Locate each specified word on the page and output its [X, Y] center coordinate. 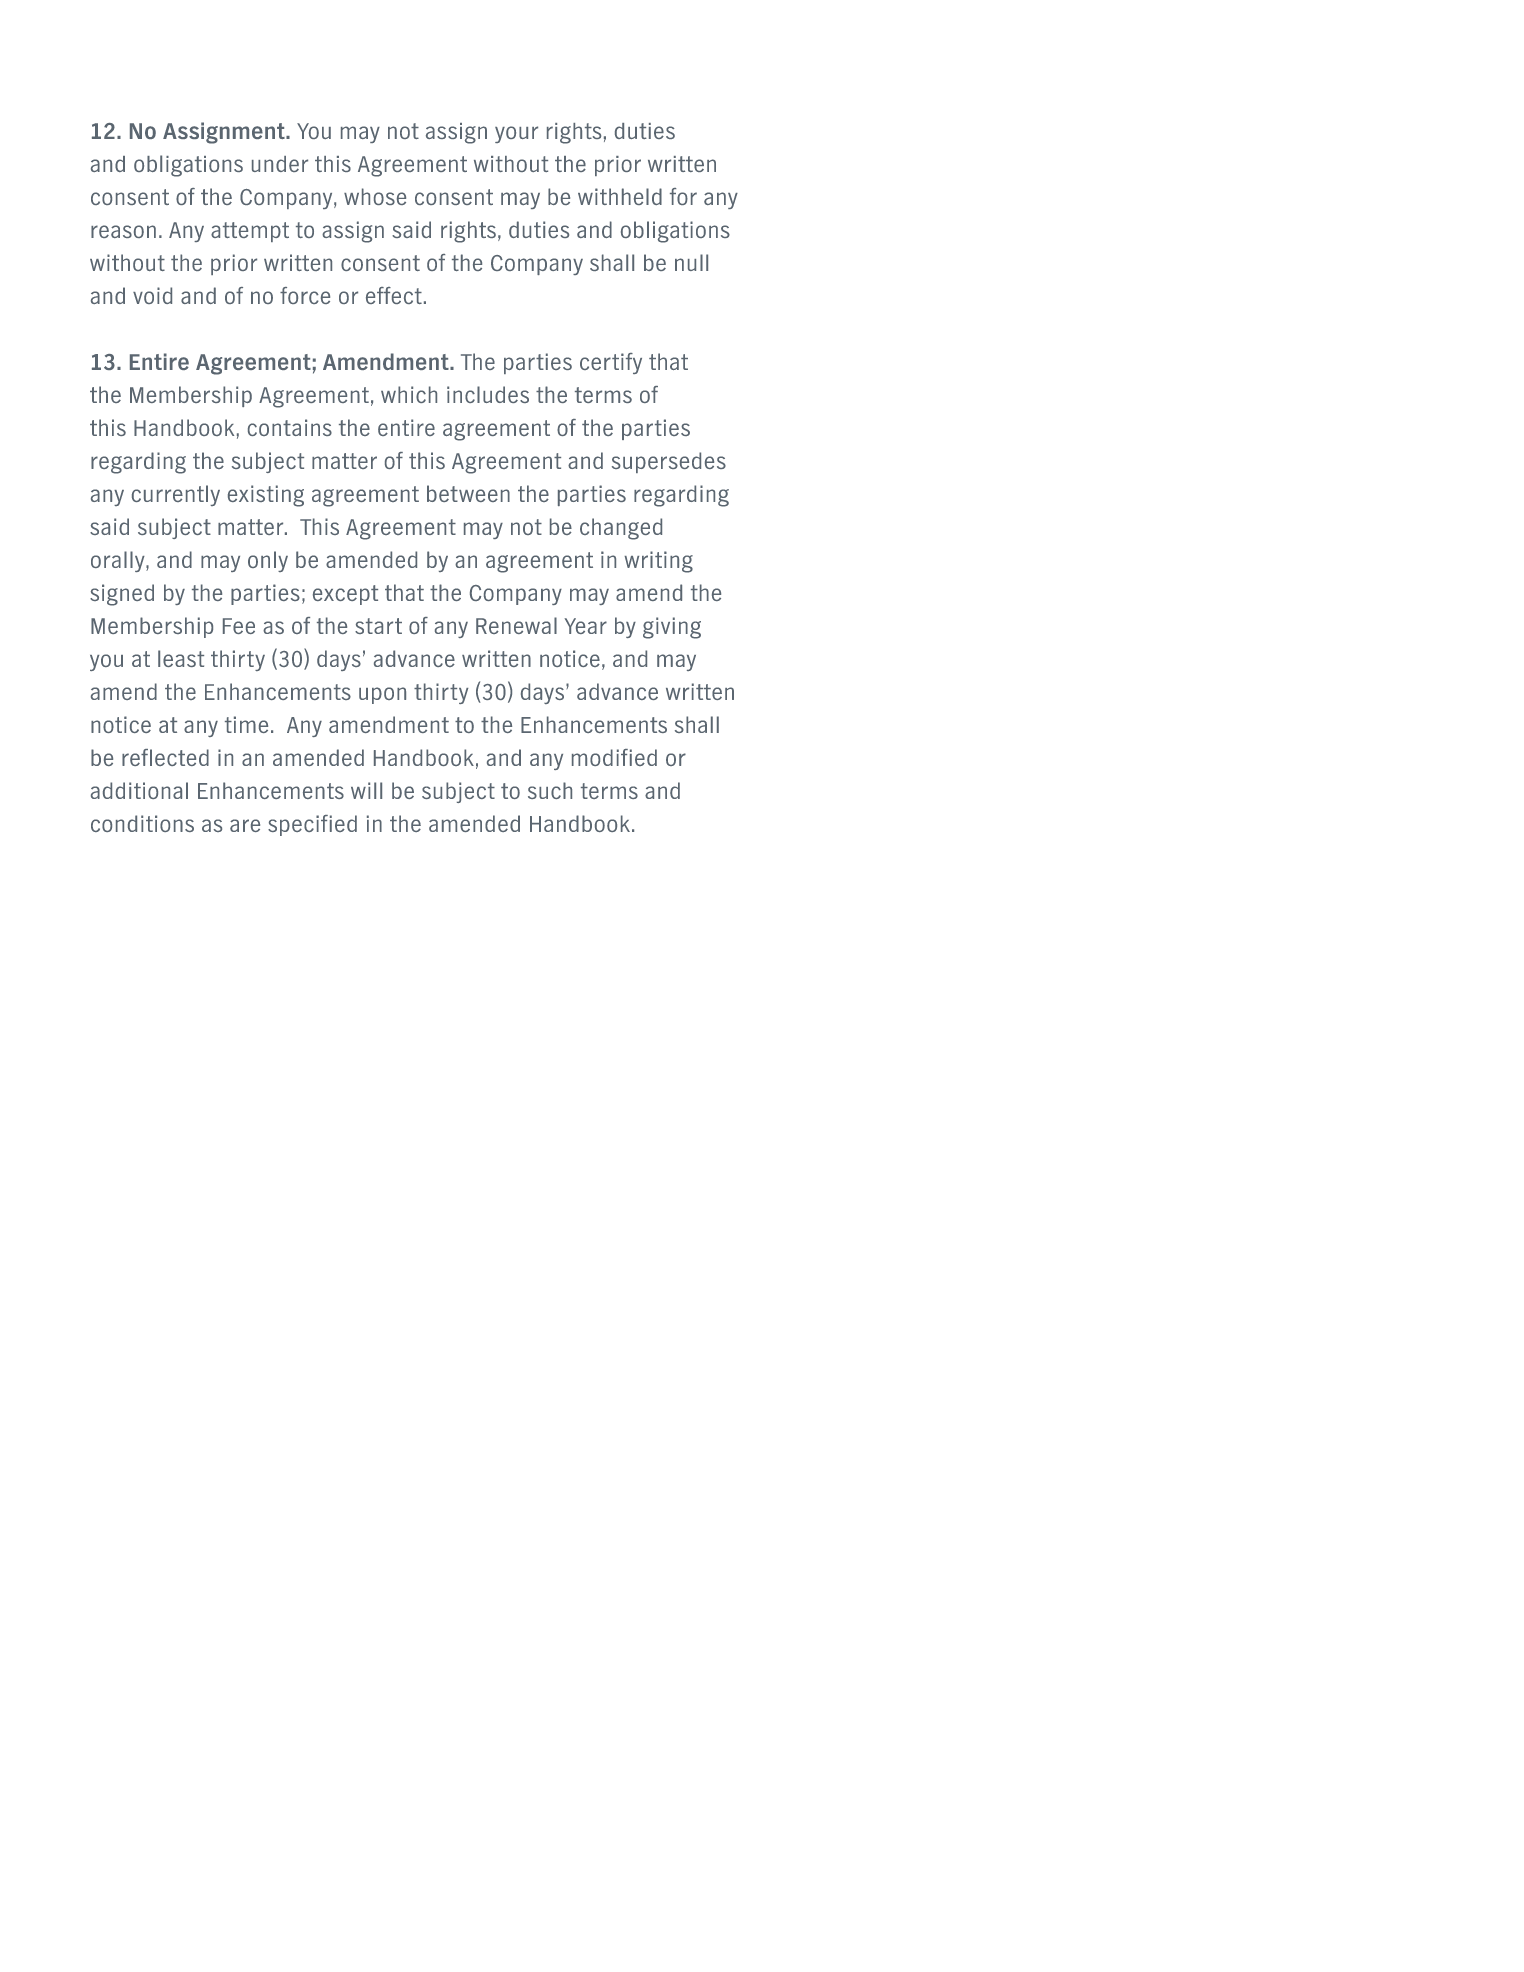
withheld [620, 196]
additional [139, 790]
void [152, 295]
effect [394, 295]
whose [375, 196]
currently [176, 495]
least [181, 658]
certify [611, 363]
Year [586, 626]
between [468, 493]
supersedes [669, 462]
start [378, 626]
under [280, 164]
